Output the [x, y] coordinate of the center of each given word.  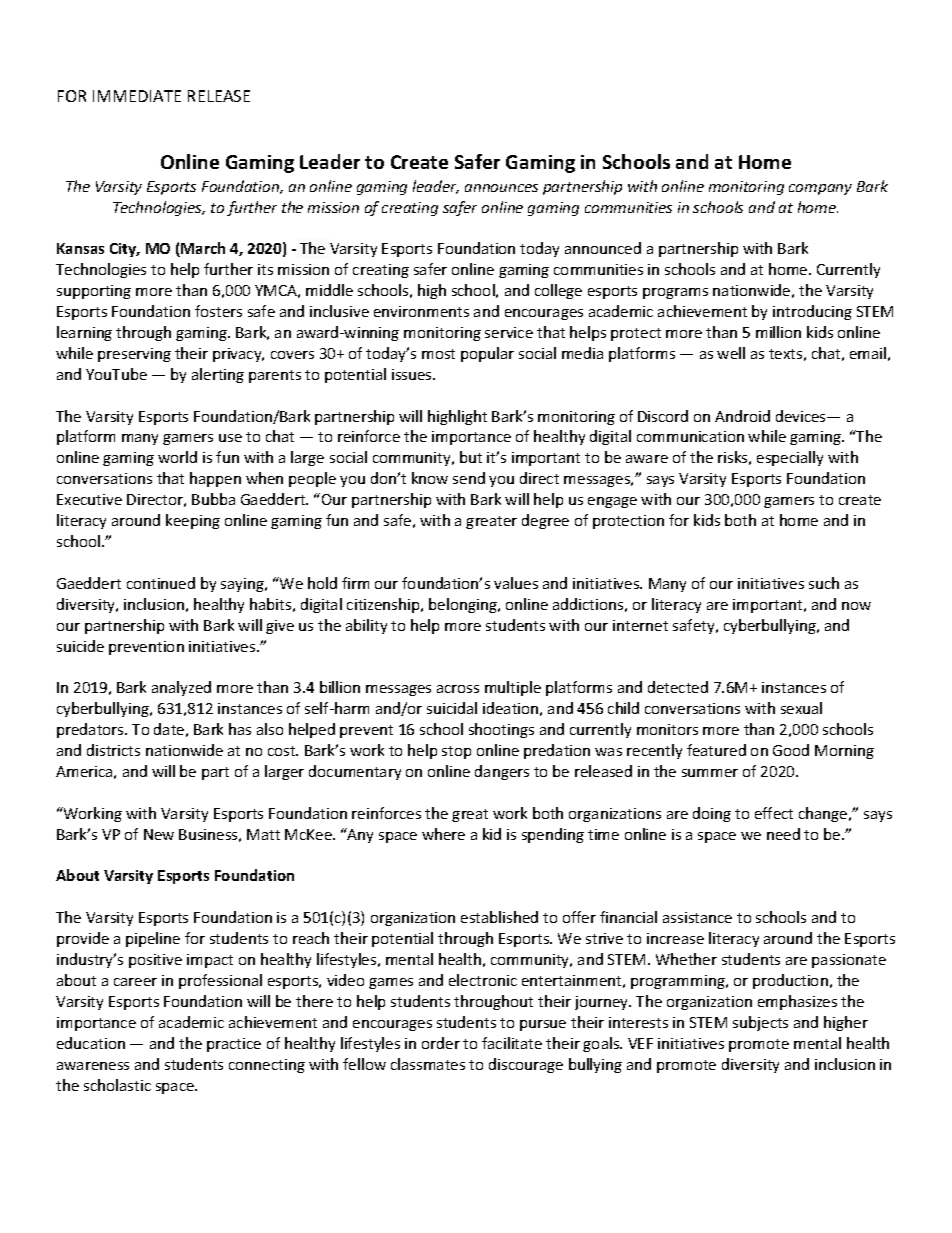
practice [234, 1045]
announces [501, 188]
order [441, 1043]
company [820, 189]
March [202, 249]
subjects [760, 1023]
